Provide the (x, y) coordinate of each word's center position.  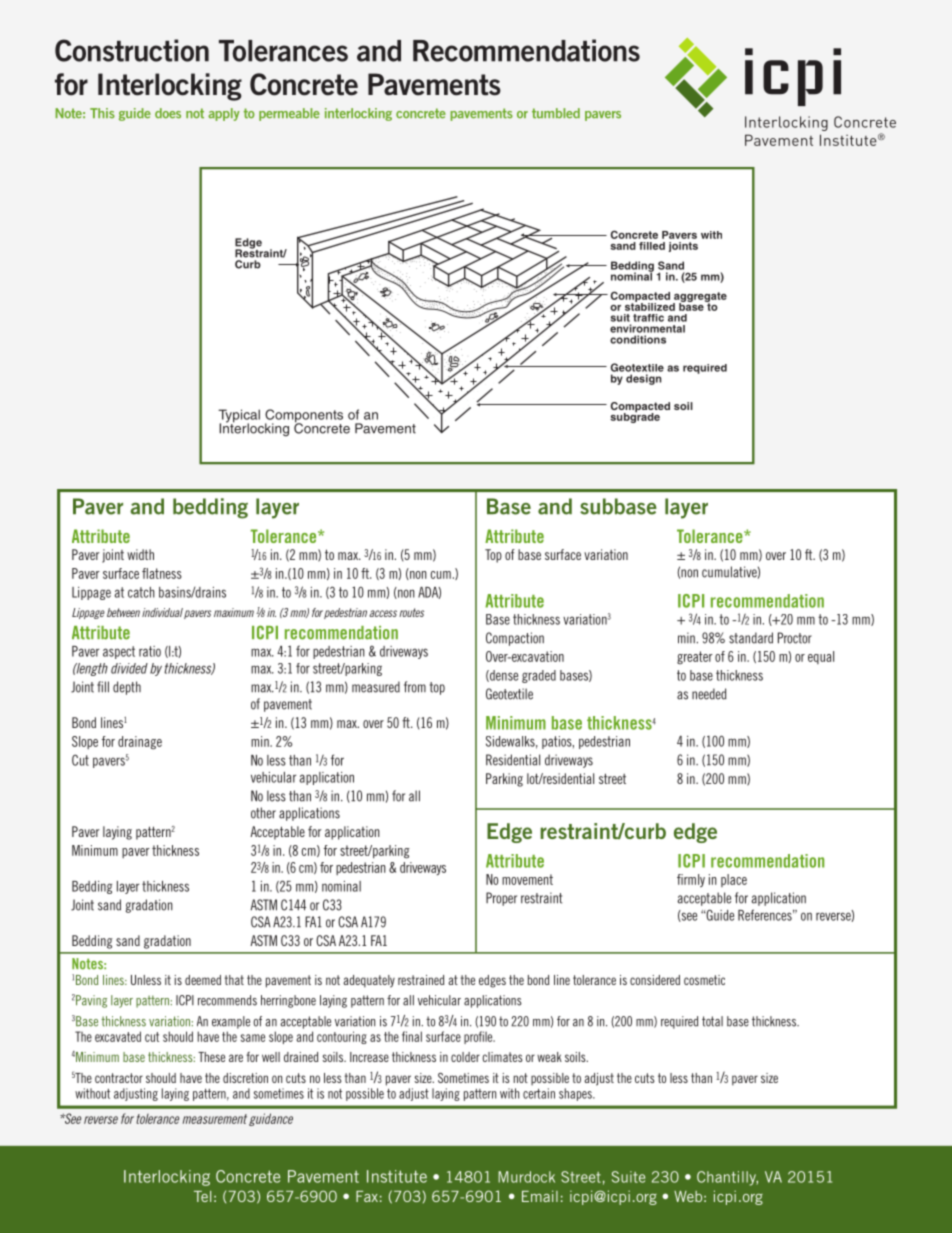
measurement (215, 1119)
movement (527, 879)
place (734, 880)
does (168, 113)
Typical (239, 417)
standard (751, 638)
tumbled (556, 113)
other (263, 813)
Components (304, 417)
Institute (397, 1176)
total (712, 1021)
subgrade (635, 417)
